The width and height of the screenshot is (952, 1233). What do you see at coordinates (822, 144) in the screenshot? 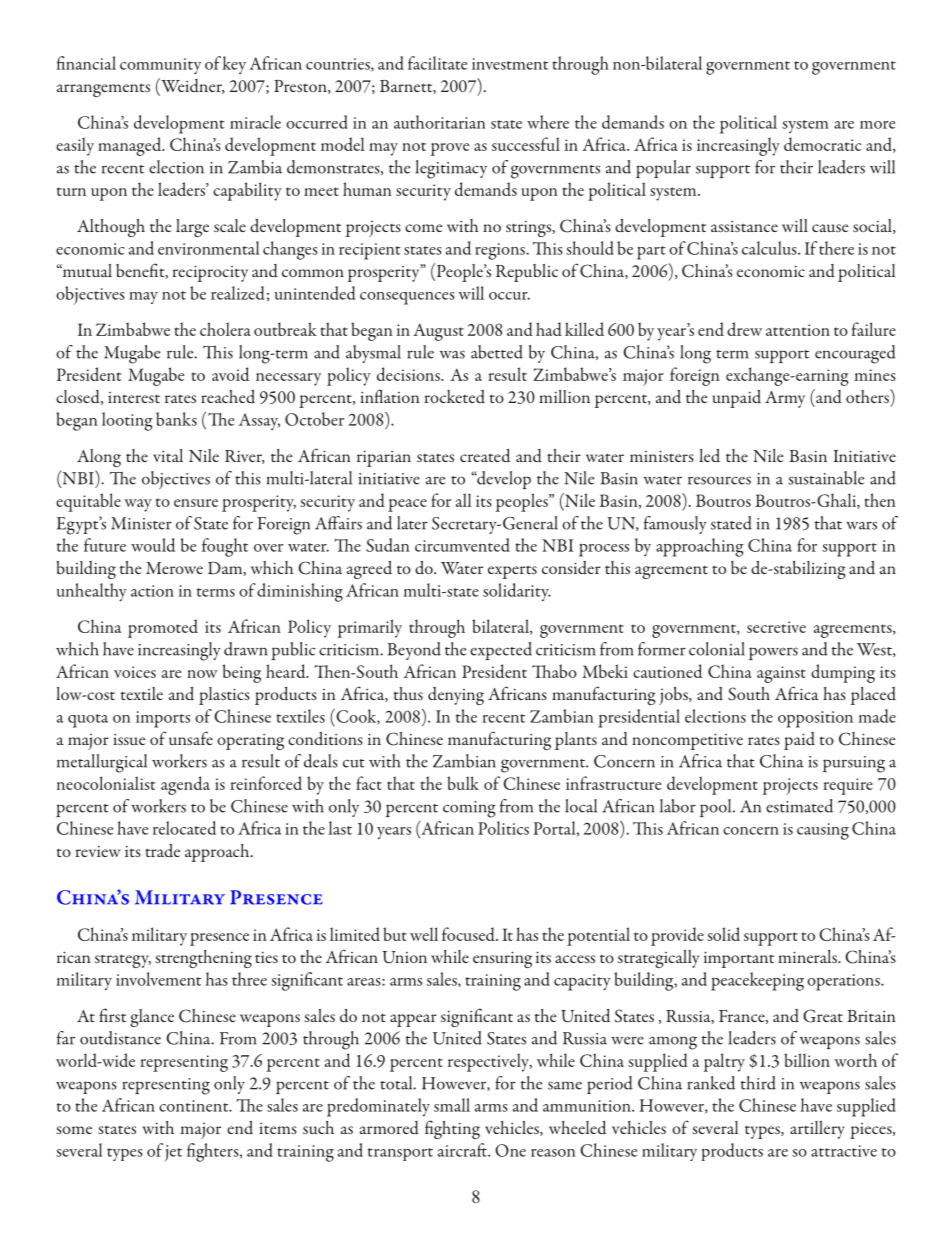
I see `democratic` at bounding box center [822, 144].
